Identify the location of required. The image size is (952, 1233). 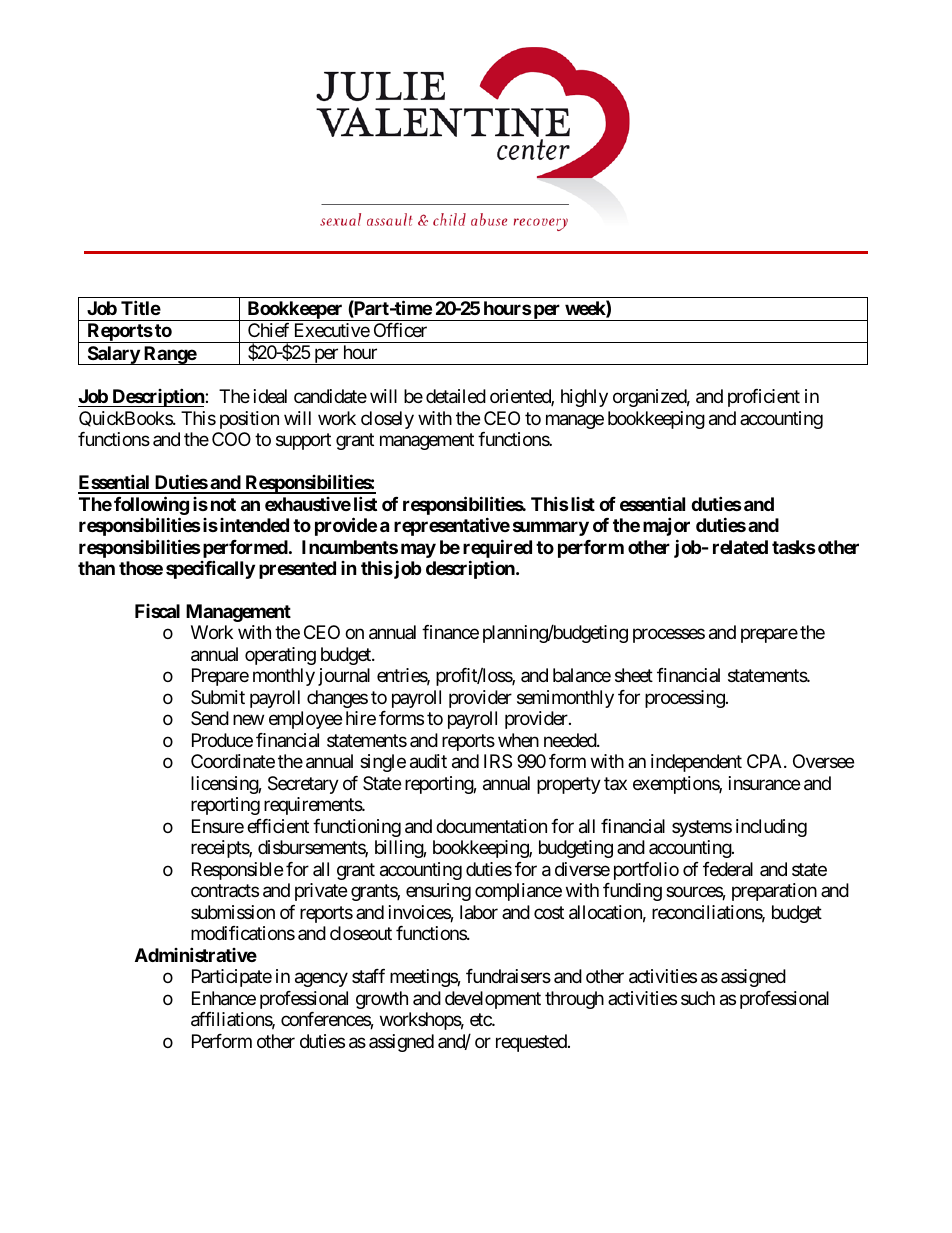
(497, 550).
